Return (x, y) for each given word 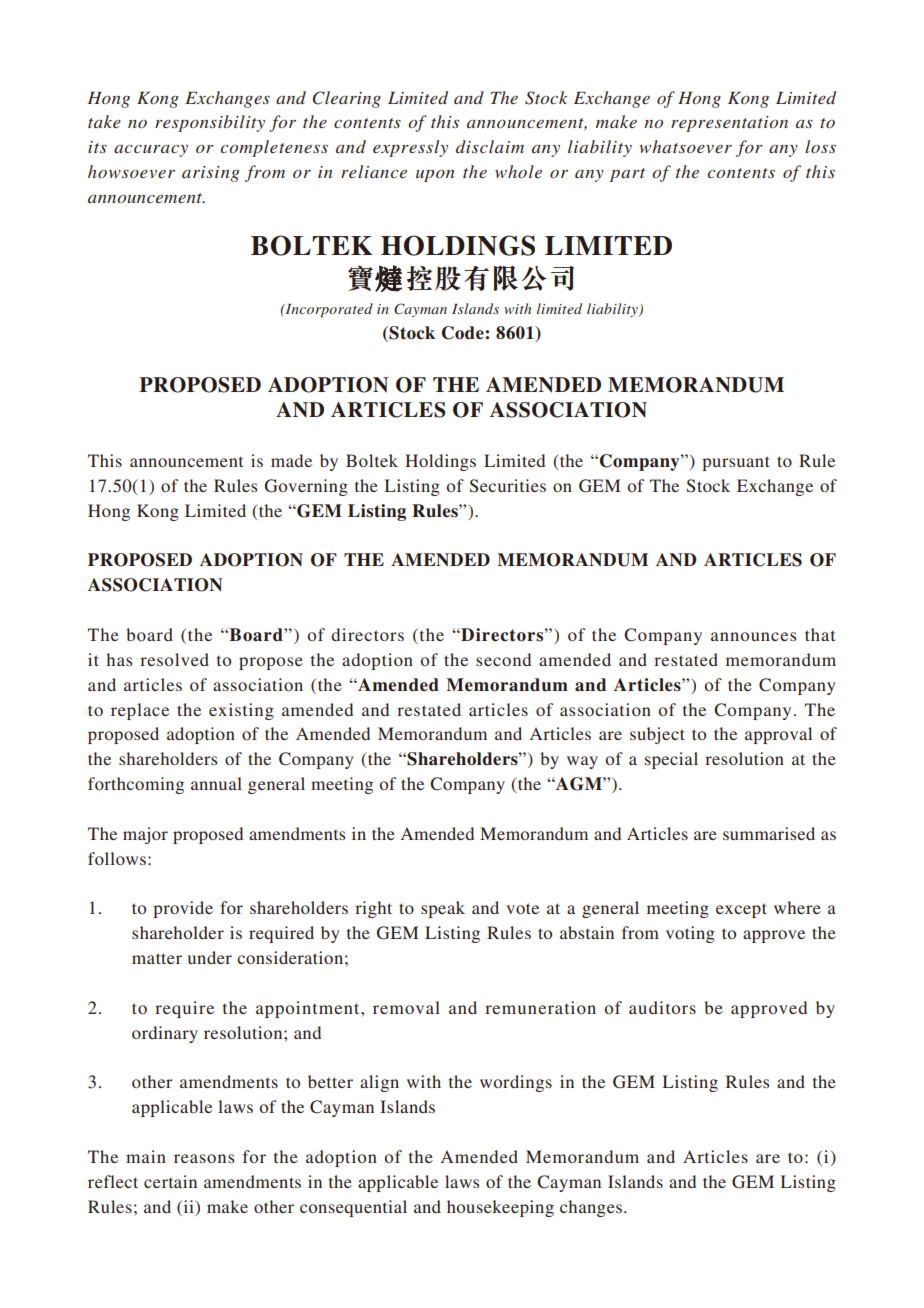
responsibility (210, 123)
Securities (508, 486)
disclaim (490, 146)
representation (729, 124)
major (145, 835)
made (291, 460)
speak (443, 909)
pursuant (736, 463)
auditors (662, 1007)
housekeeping (500, 1208)
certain (170, 1181)
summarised (769, 833)
